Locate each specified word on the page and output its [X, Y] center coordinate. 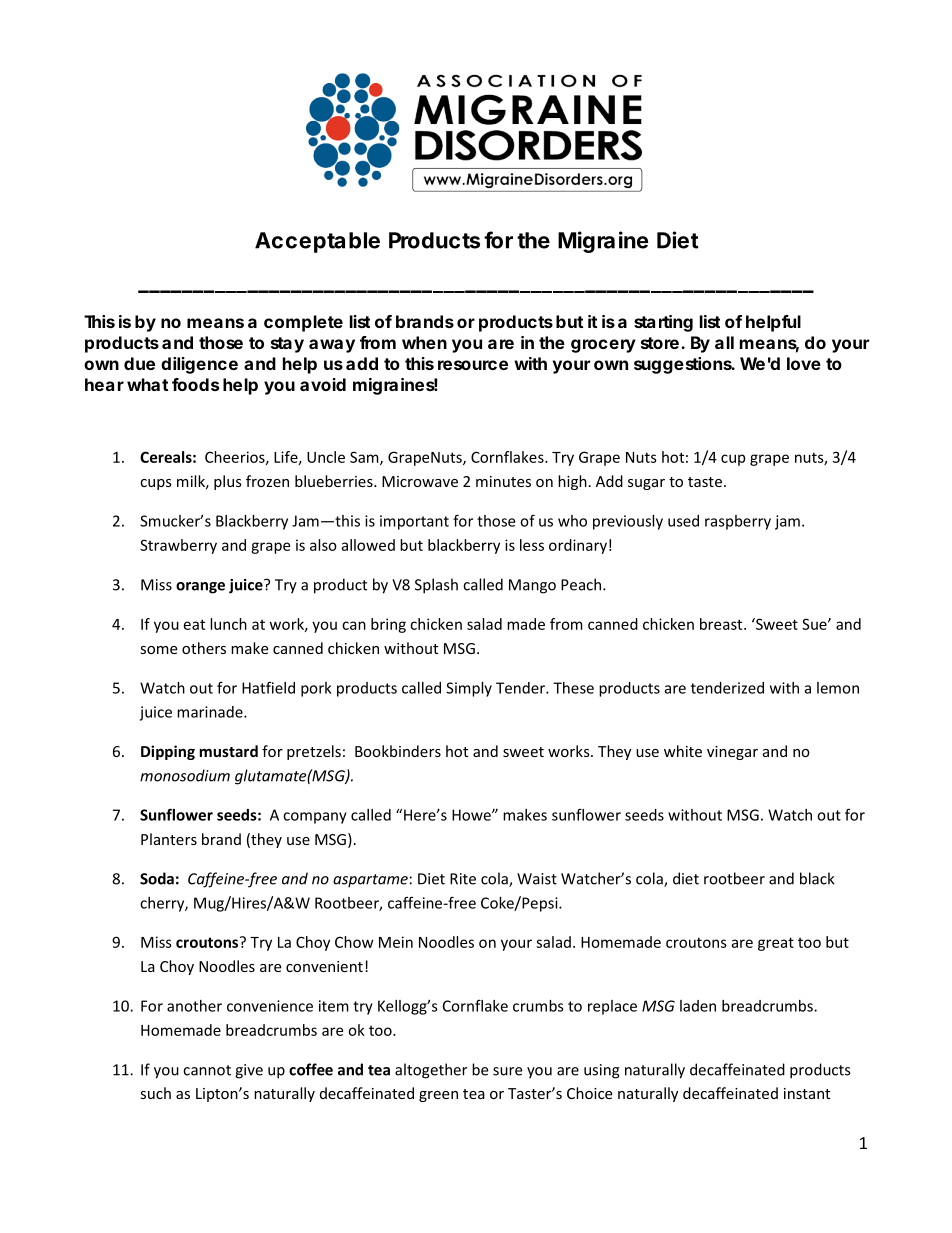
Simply [469, 689]
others [204, 648]
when [424, 342]
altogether [431, 1071]
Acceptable [317, 242]
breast [722, 624]
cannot [207, 1070]
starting [663, 323]
